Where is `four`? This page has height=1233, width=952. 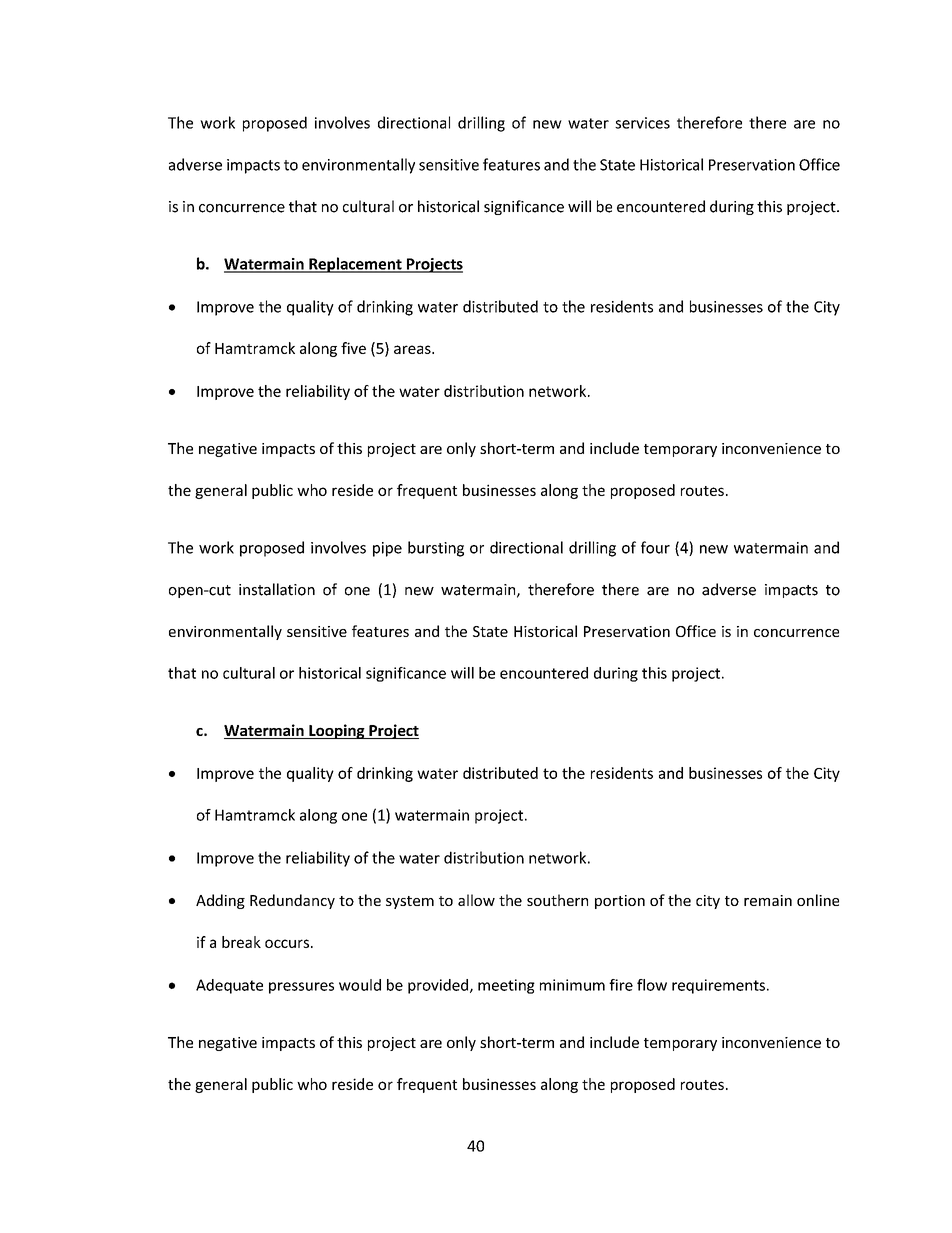 four is located at coordinates (655, 547).
